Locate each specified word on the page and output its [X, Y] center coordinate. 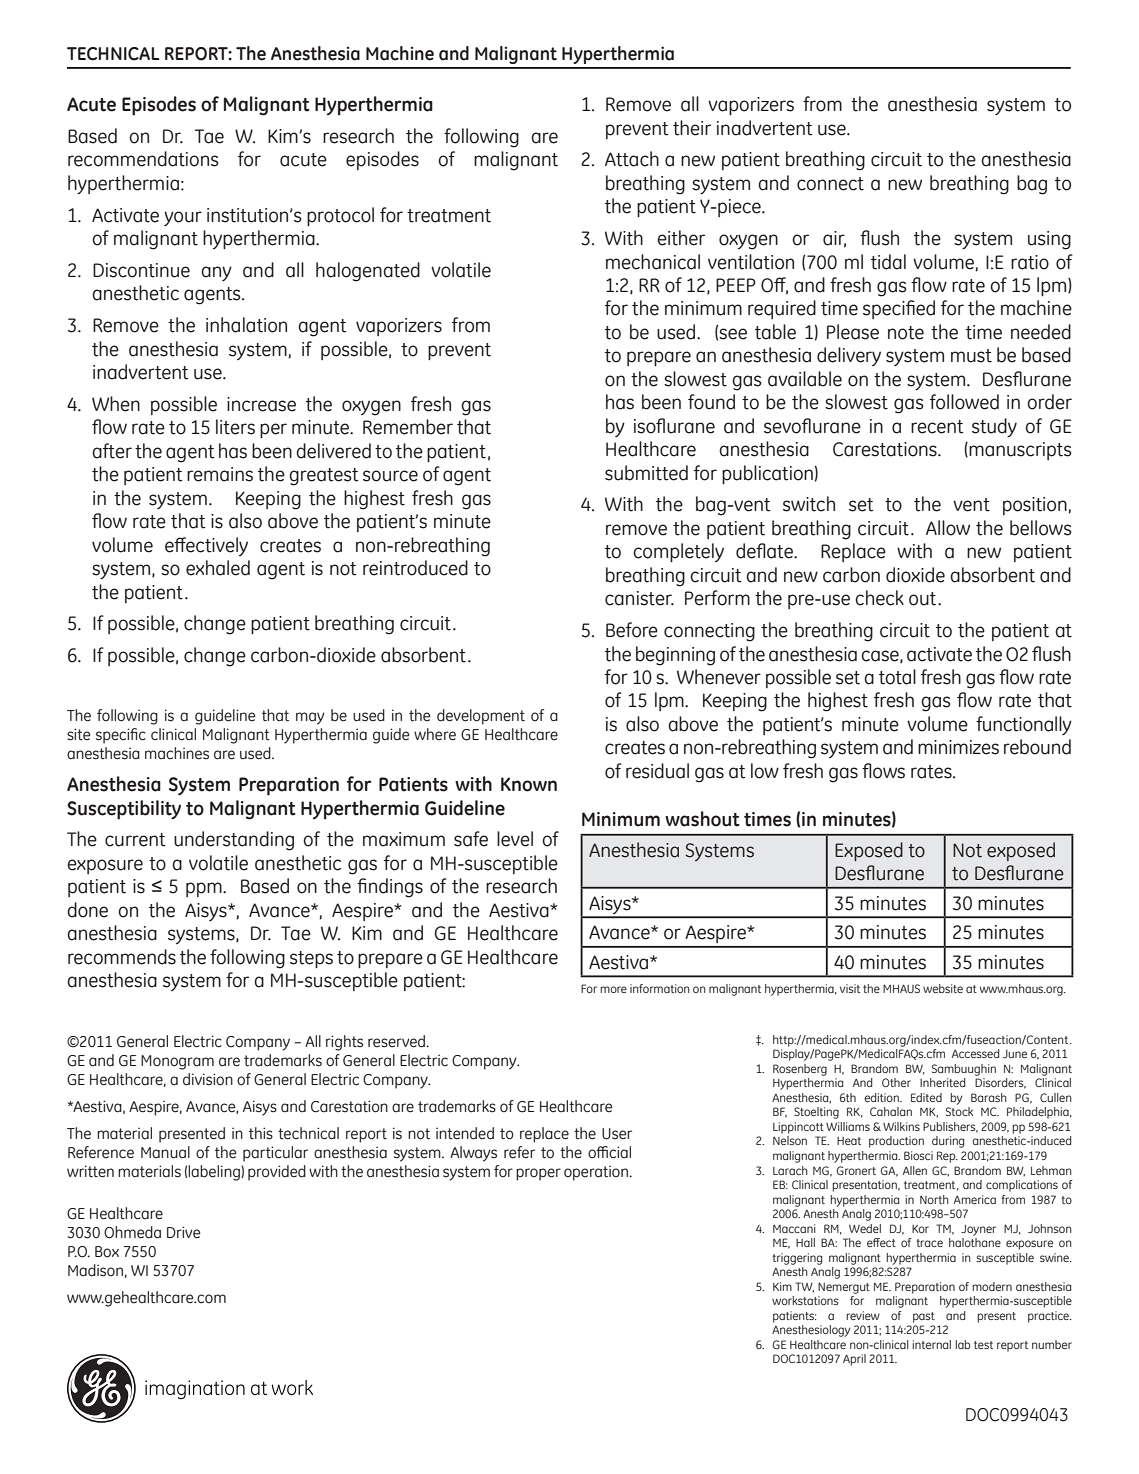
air [834, 239]
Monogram [177, 1062]
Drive [183, 1232]
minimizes [958, 747]
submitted [646, 473]
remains [220, 474]
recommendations [143, 159]
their [692, 128]
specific [121, 736]
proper [538, 1174]
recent [937, 427]
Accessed [975, 1053]
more [613, 989]
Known [529, 784]
